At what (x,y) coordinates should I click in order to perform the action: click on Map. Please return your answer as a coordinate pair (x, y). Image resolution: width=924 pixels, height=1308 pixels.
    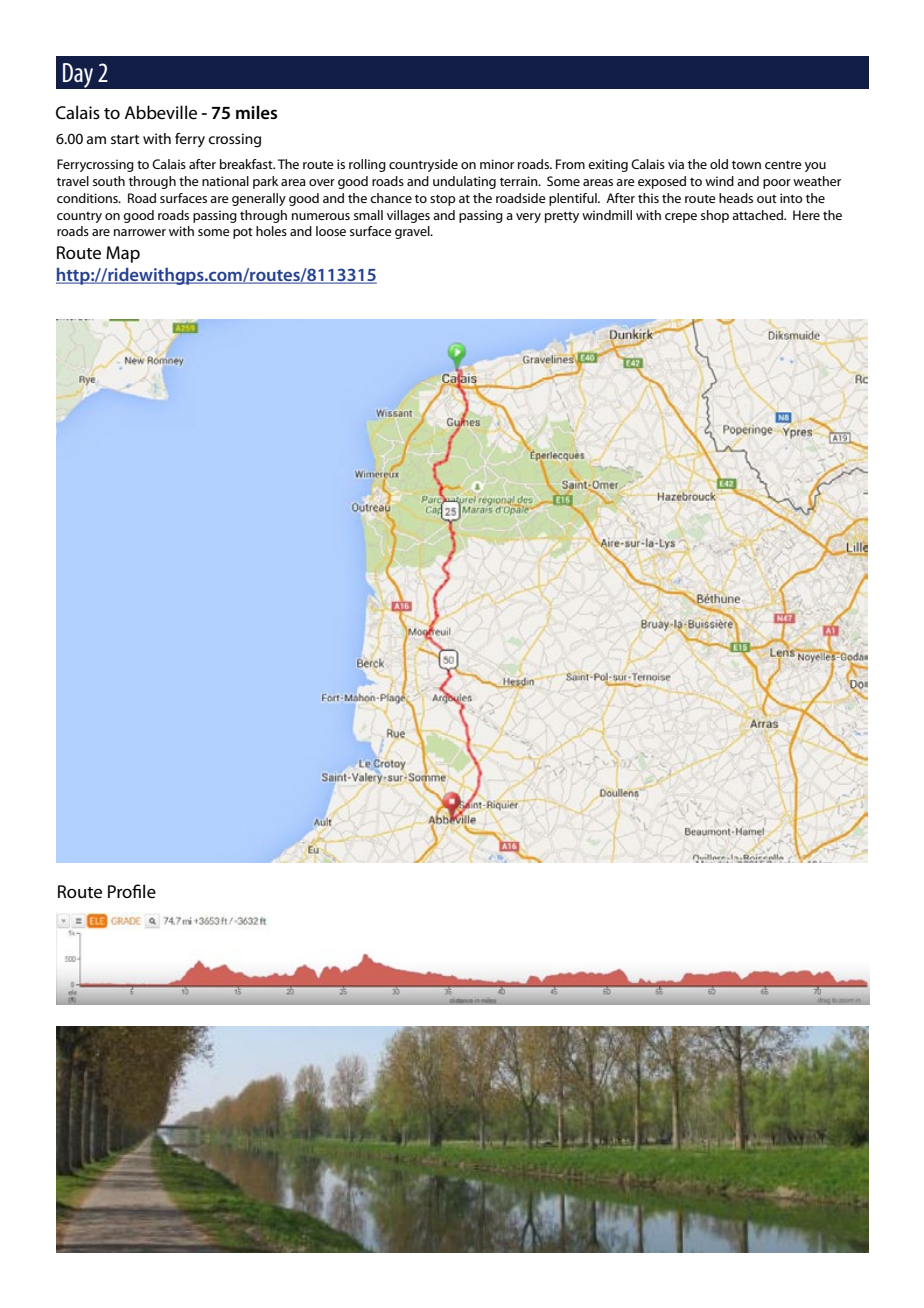
    Looking at the image, I should click on (123, 254).
